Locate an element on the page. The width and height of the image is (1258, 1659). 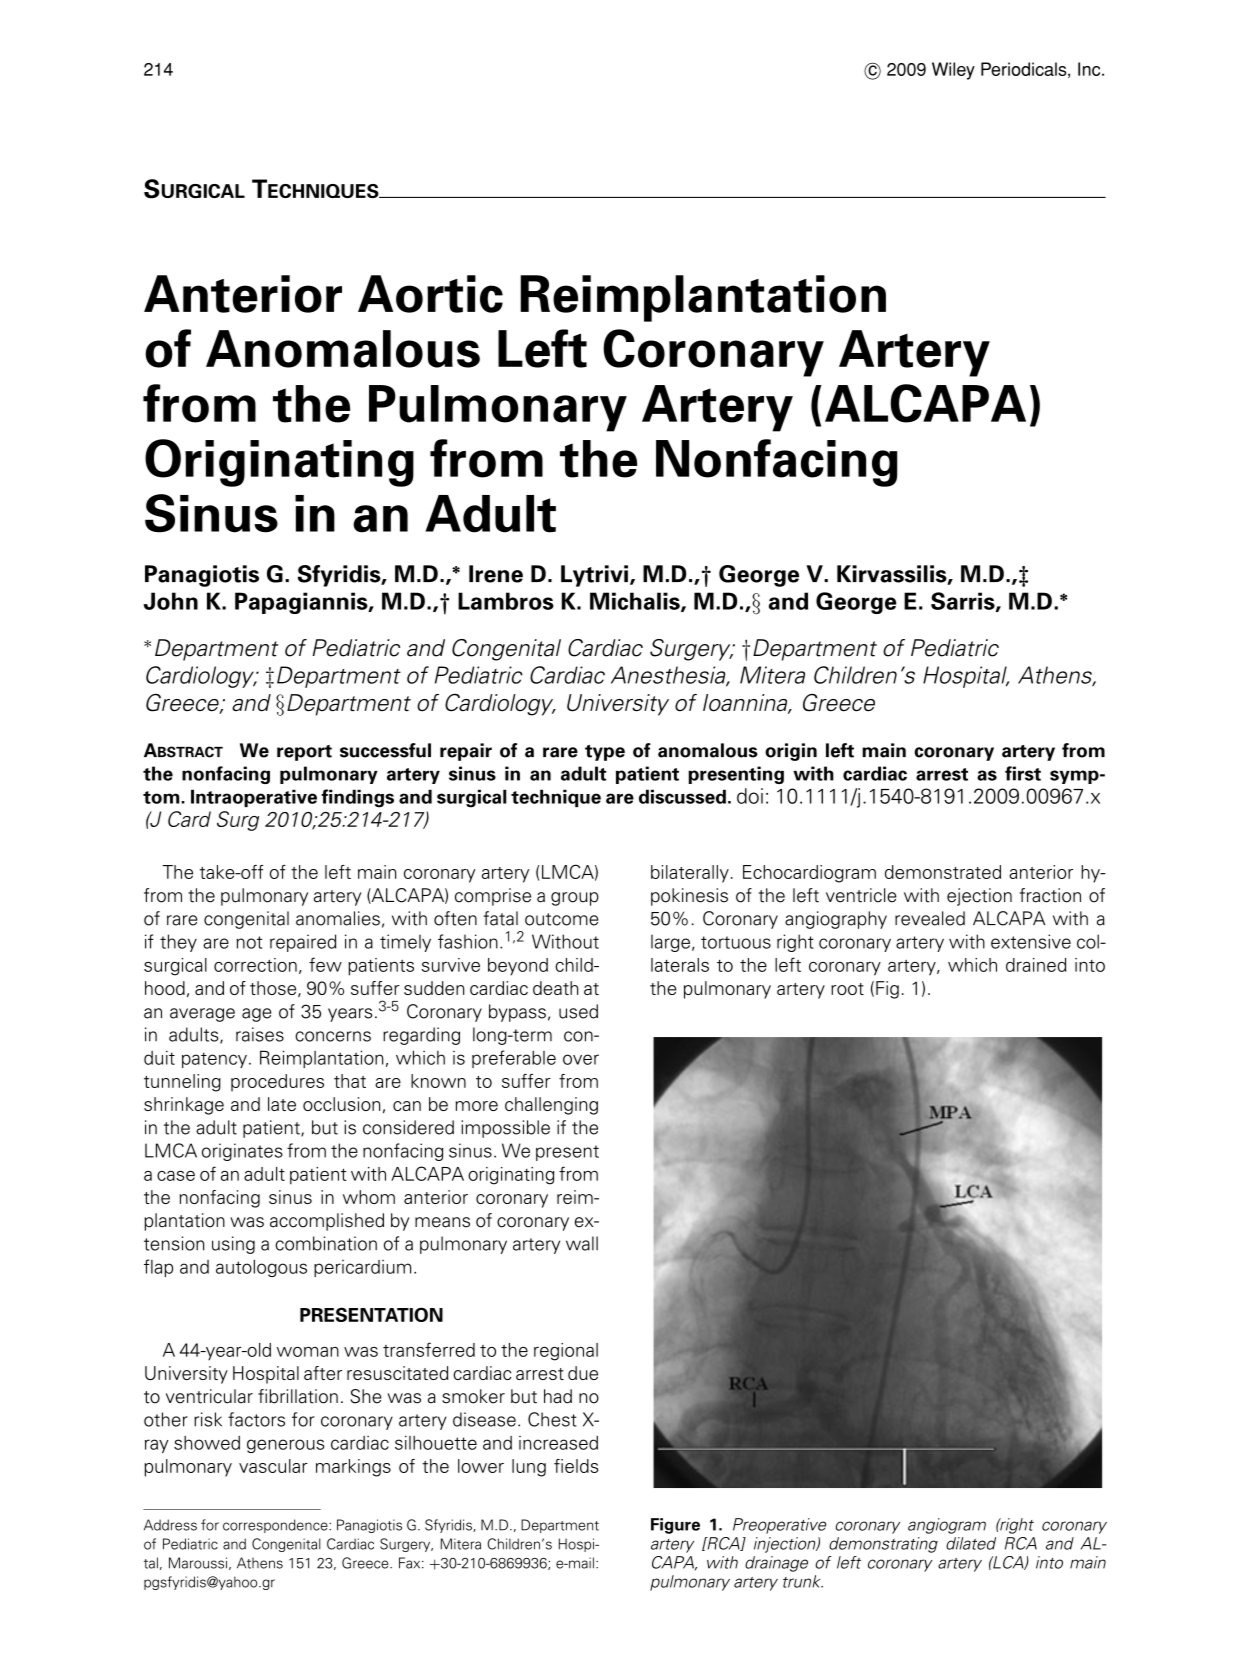
used is located at coordinates (578, 1011).
